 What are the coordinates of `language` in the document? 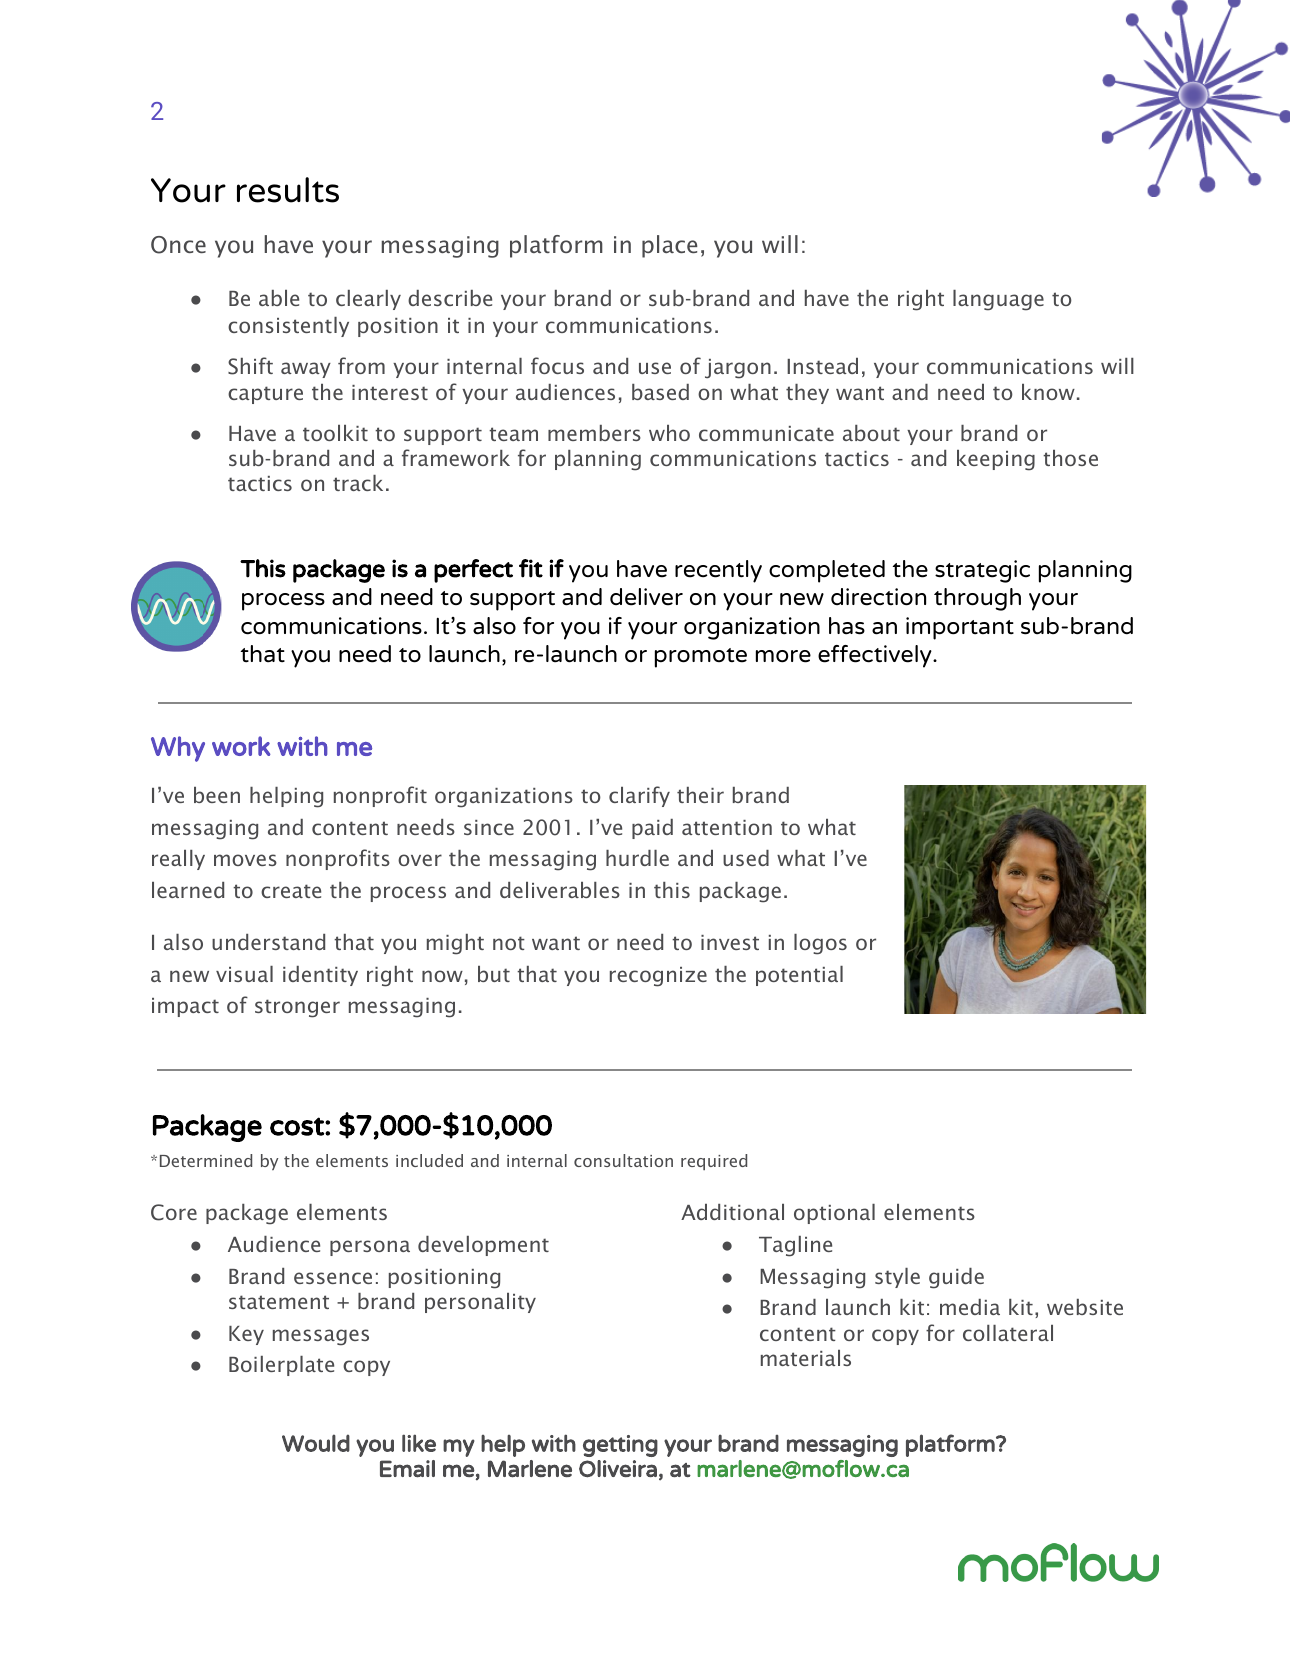 It's located at (998, 300).
